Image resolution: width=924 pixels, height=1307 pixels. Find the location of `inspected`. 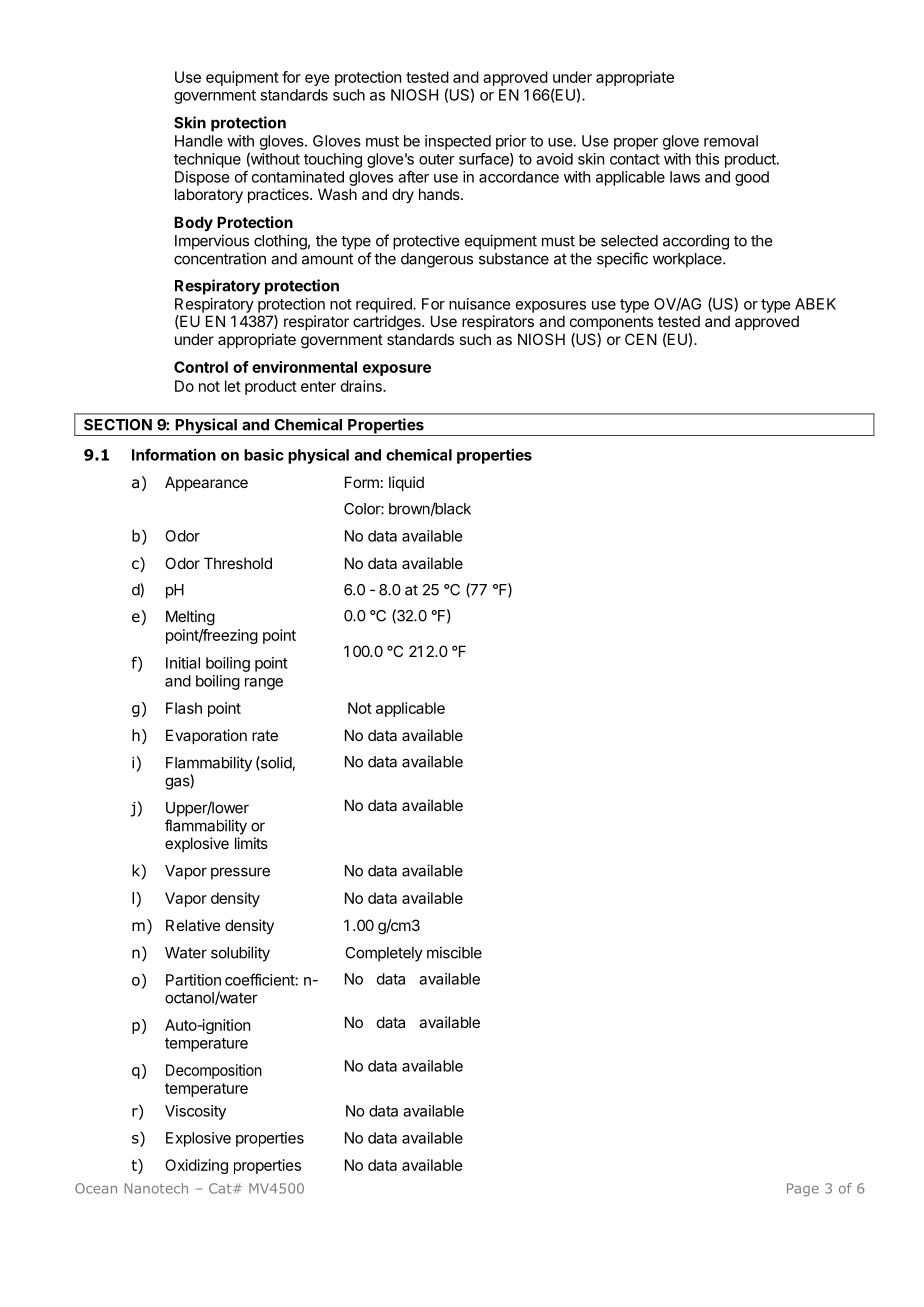

inspected is located at coordinates (458, 142).
